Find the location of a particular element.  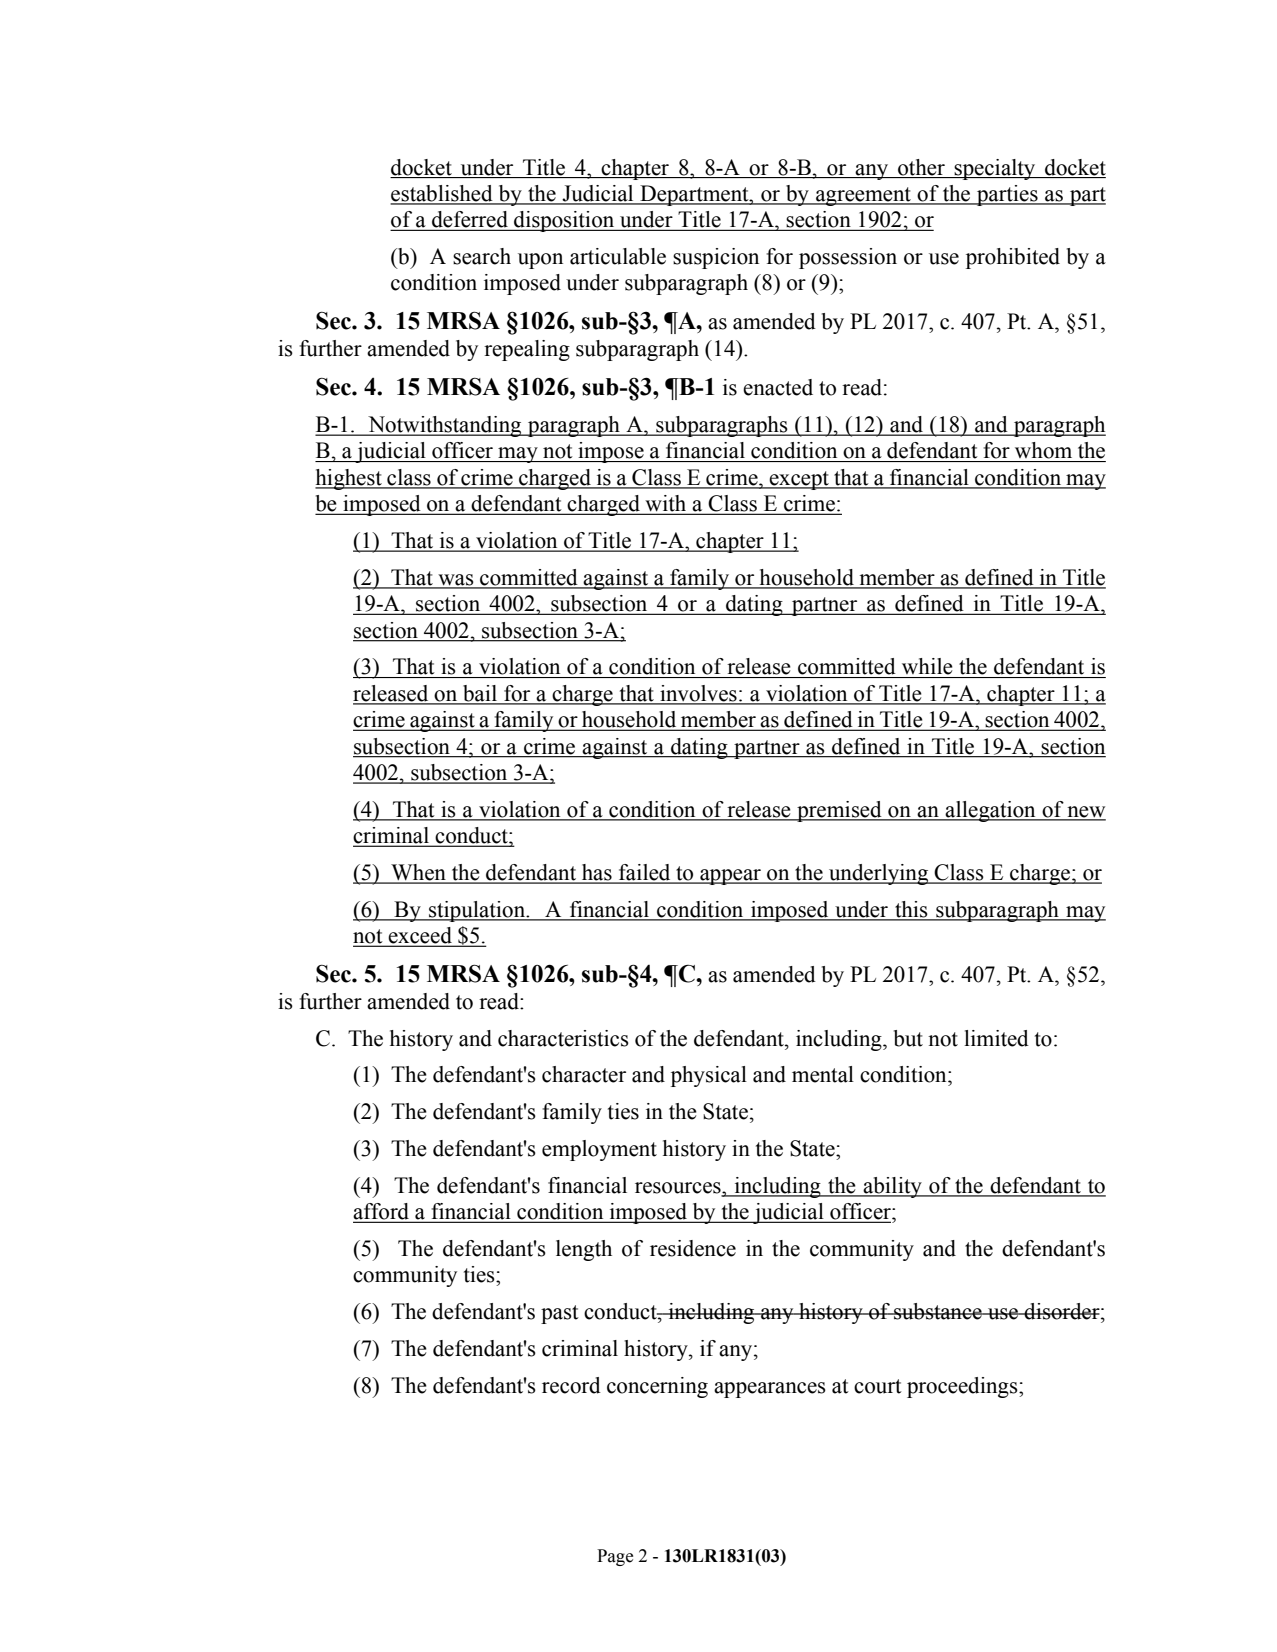

proceedings is located at coordinates (963, 1387).
